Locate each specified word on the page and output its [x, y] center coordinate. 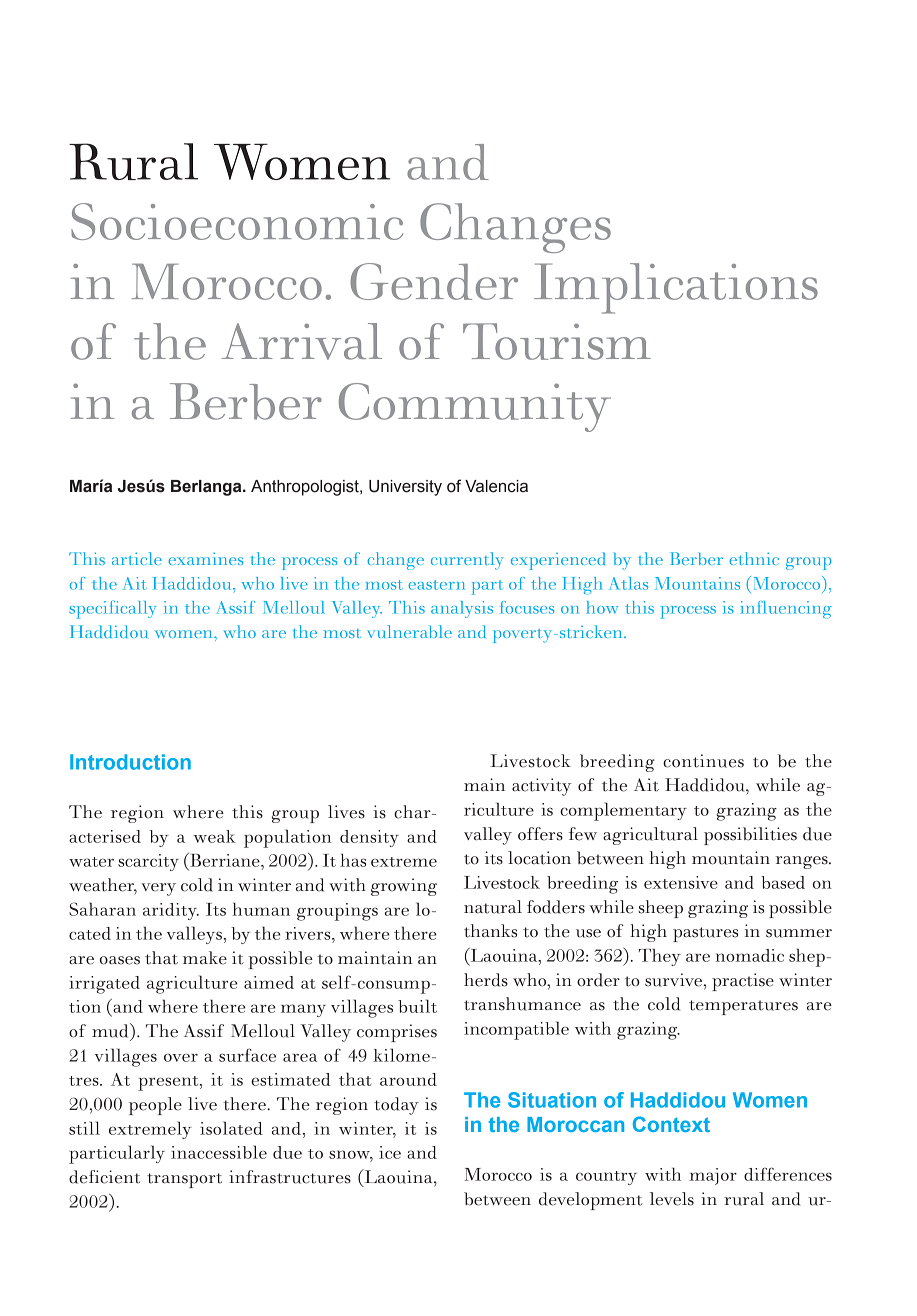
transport [184, 1180]
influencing [786, 610]
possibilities [750, 836]
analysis [462, 609]
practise [743, 982]
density [369, 838]
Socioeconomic [237, 221]
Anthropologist [306, 488]
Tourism [557, 341]
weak [214, 836]
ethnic [754, 558]
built [417, 1006]
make [205, 958]
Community [475, 407]
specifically [112, 609]
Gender [434, 281]
